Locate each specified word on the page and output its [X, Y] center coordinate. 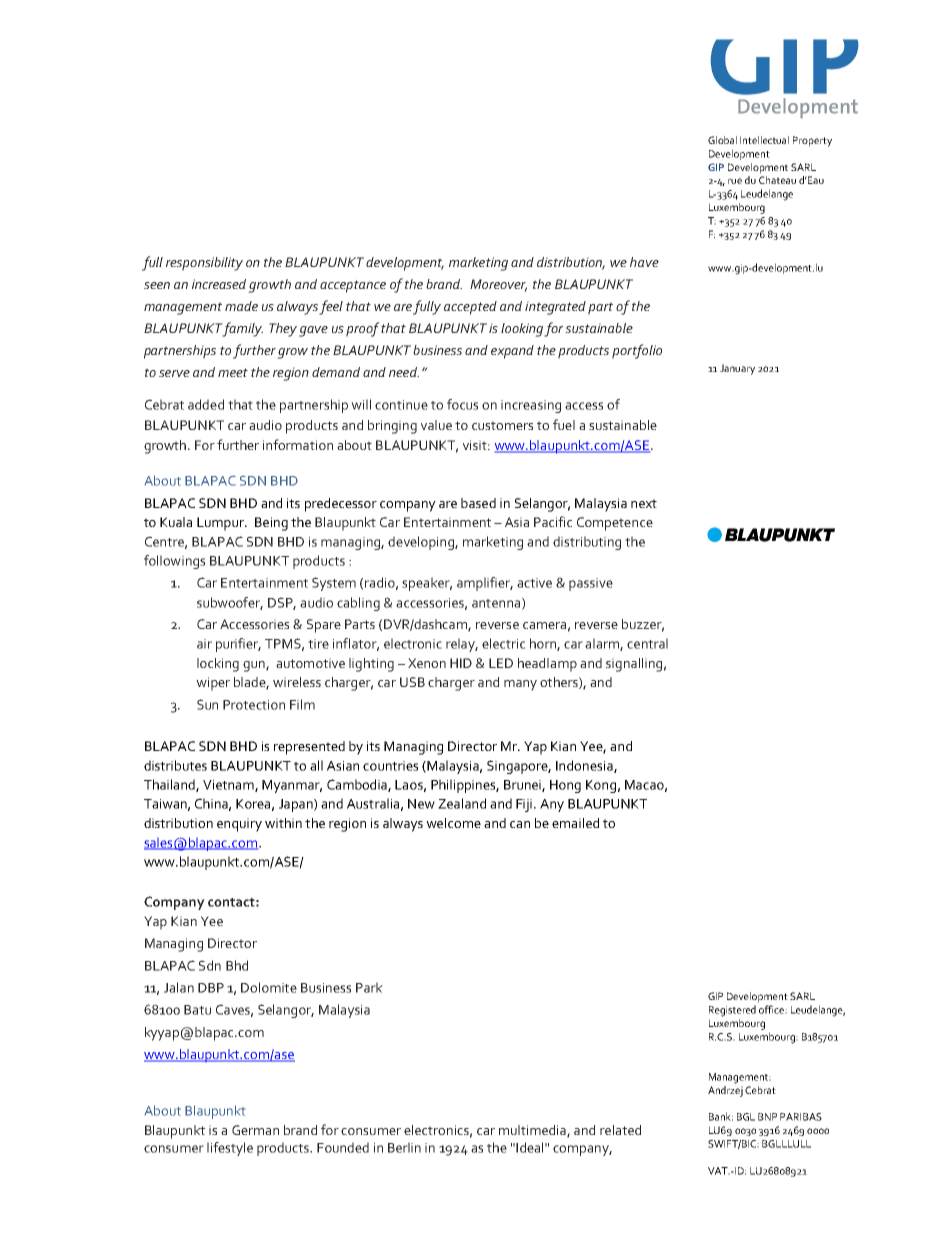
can [520, 824]
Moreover [498, 285]
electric [503, 643]
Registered [732, 1011]
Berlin [404, 1147]
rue [735, 181]
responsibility [204, 264]
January [737, 369]
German [255, 1130]
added [206, 404]
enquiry [239, 825]
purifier [238, 645]
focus [462, 404]
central [647, 643]
